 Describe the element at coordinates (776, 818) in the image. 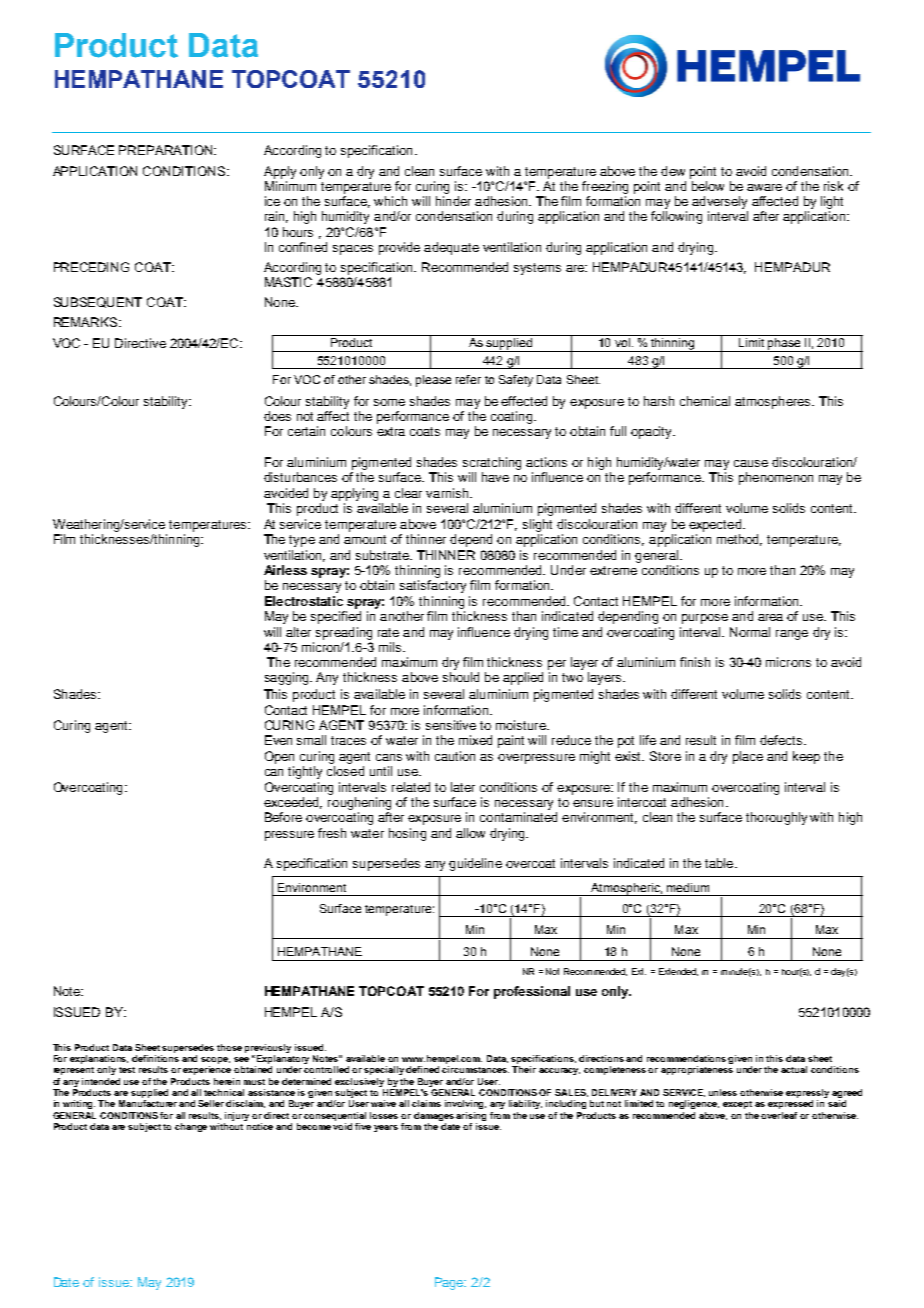

I see `thoroughly` at that location.
